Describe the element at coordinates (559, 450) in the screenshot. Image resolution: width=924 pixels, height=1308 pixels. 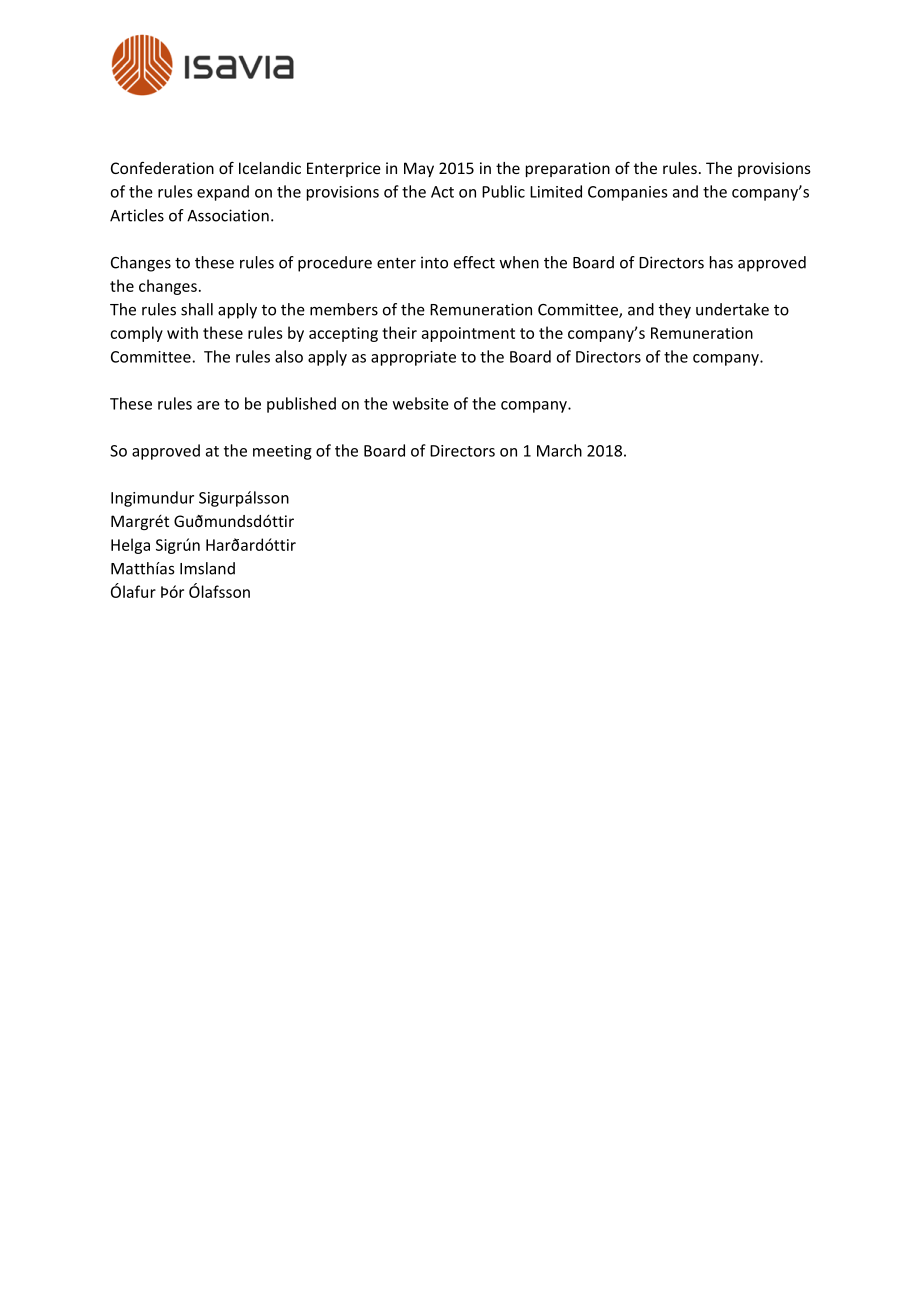
I see `March` at that location.
